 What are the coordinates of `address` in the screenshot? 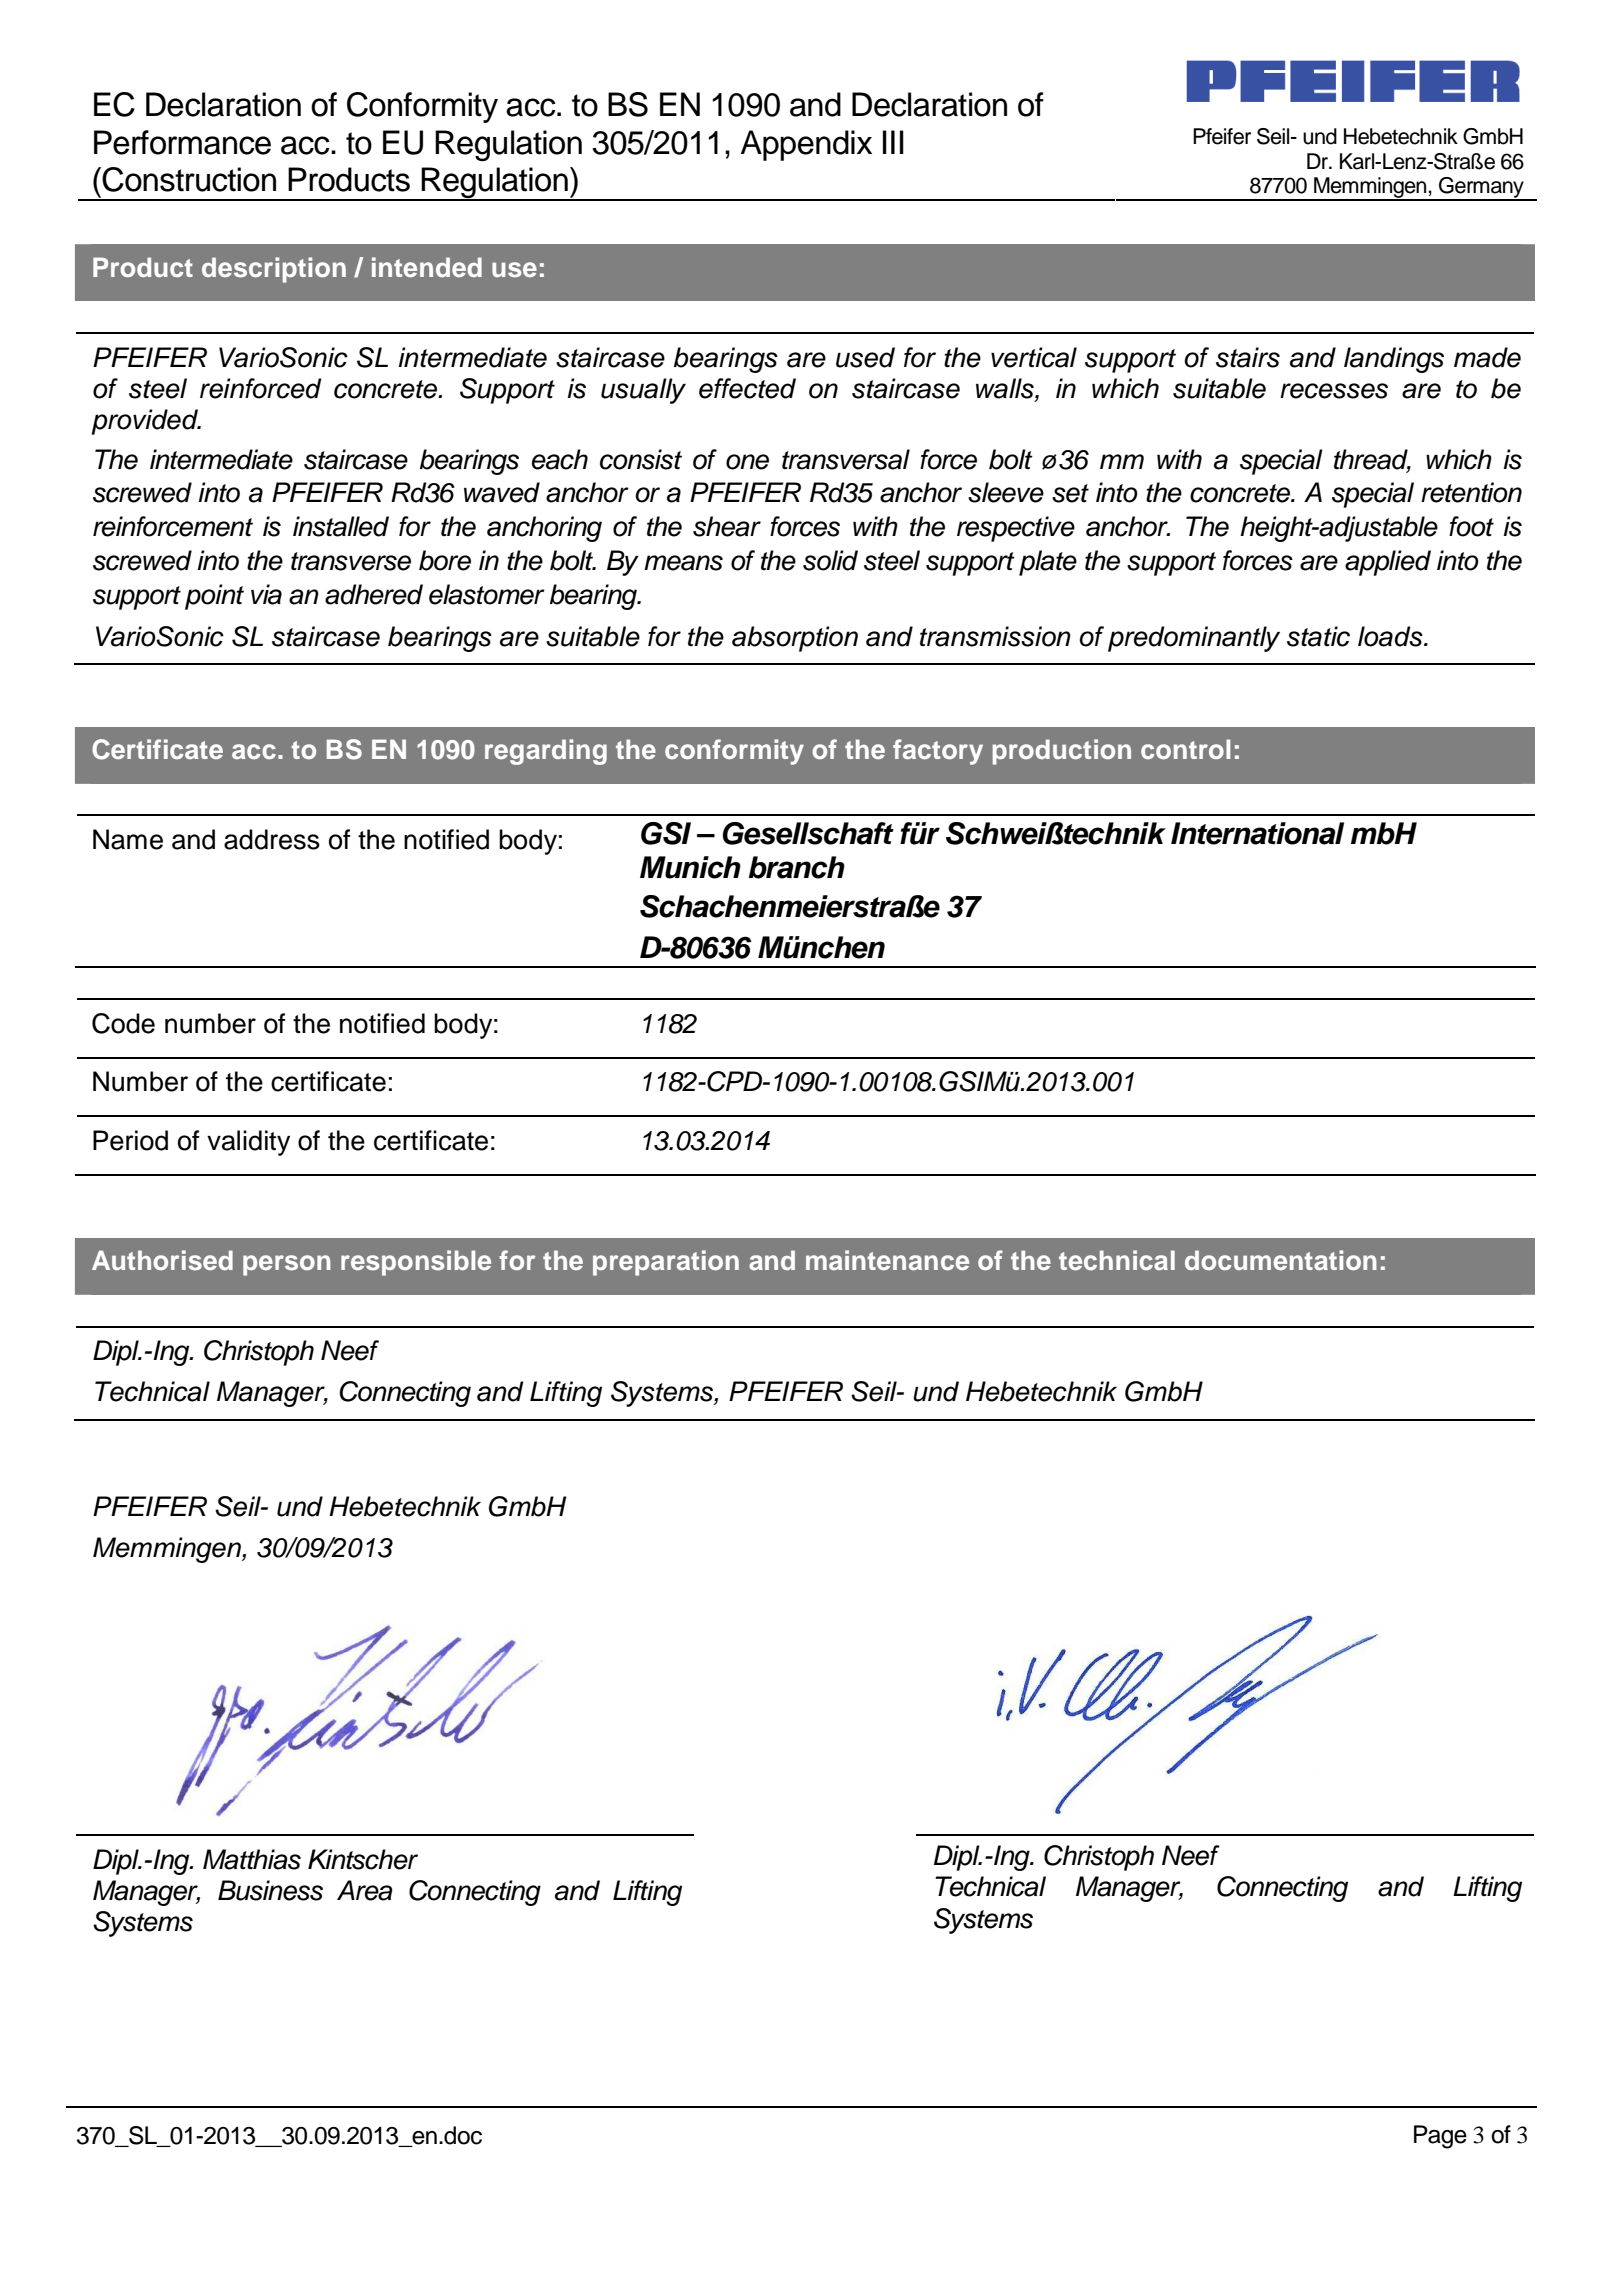 It's located at (272, 839).
